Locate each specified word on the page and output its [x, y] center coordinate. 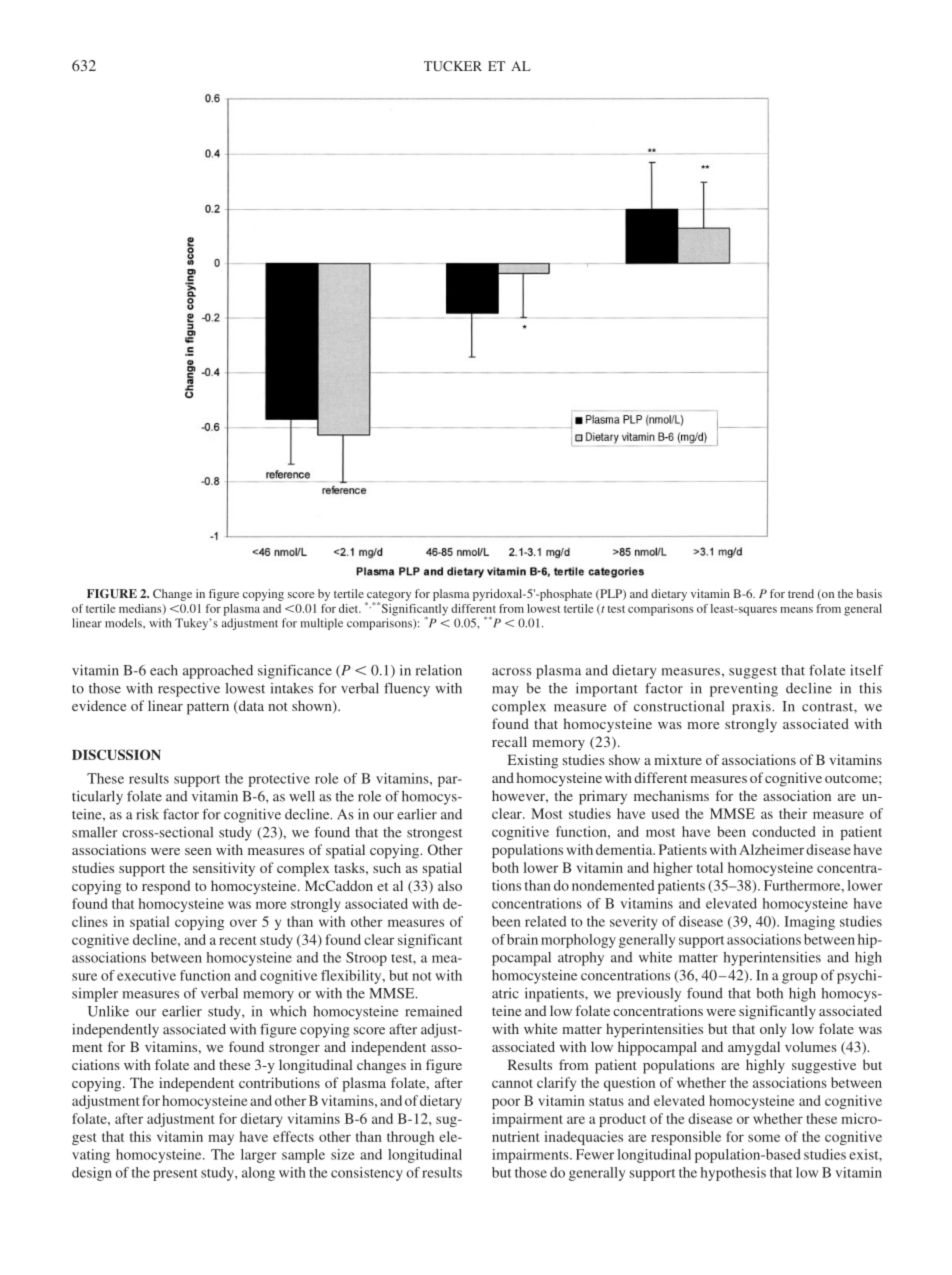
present [175, 1175]
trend [801, 593]
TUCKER [453, 66]
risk [147, 814]
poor [506, 1103]
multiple [322, 624]
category [388, 597]
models [124, 623]
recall [509, 741]
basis [869, 593]
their [793, 813]
